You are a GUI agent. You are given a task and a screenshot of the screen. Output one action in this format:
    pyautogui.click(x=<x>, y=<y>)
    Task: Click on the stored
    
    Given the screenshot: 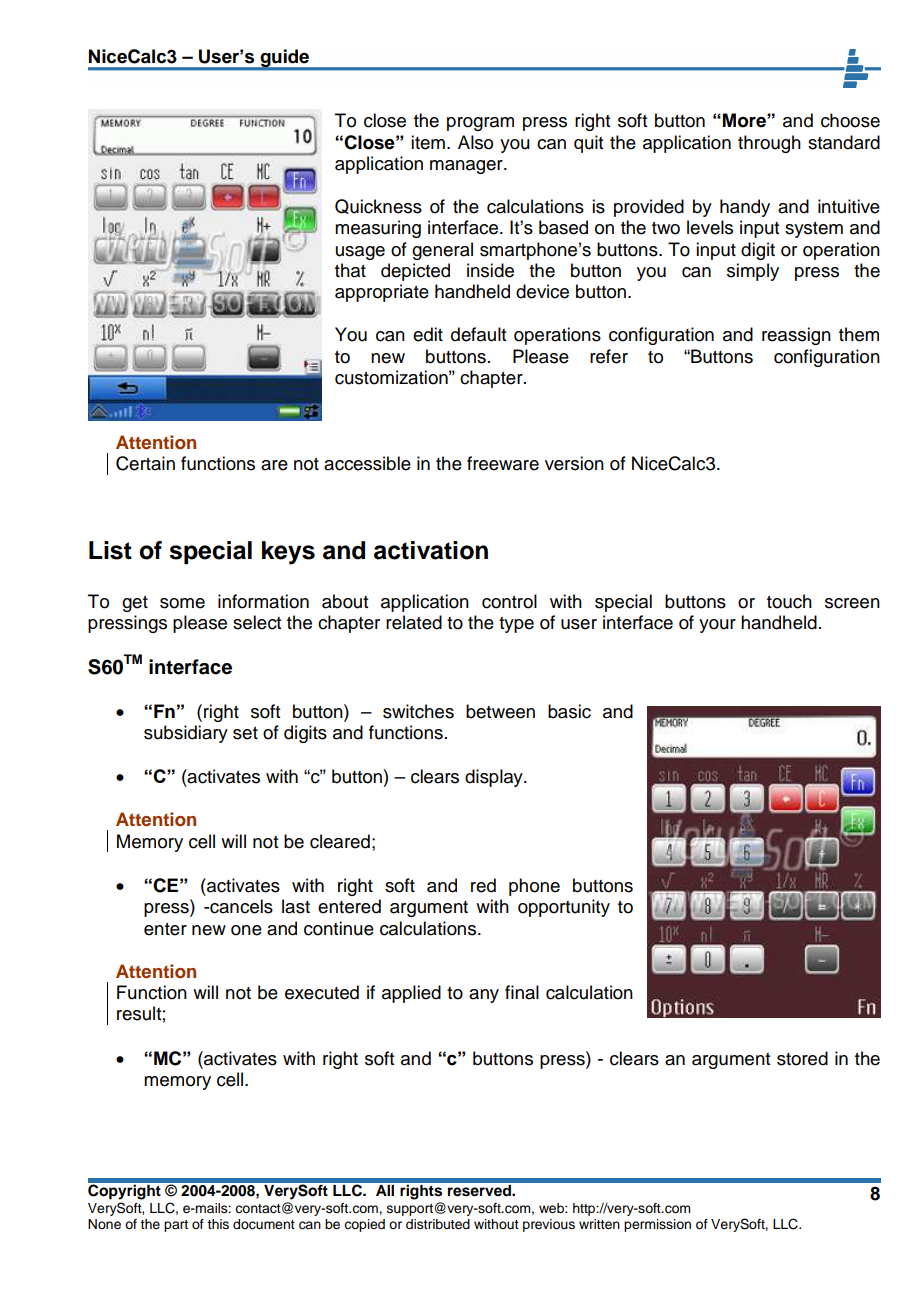 What is the action you would take?
    pyautogui.click(x=802, y=1058)
